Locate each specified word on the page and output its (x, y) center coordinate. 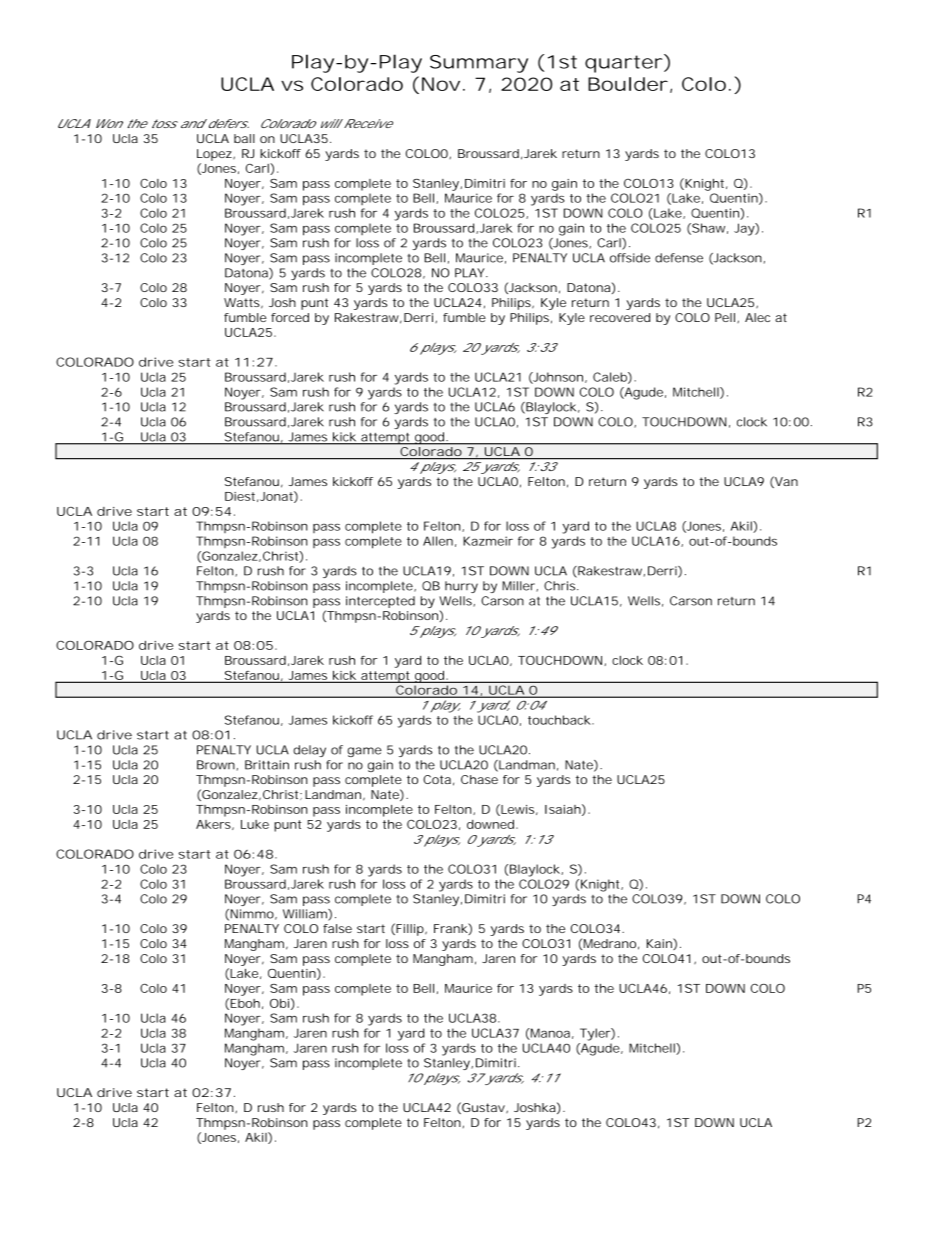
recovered (620, 317)
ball (244, 138)
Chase (479, 779)
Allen (438, 541)
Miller (519, 586)
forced (290, 317)
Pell (725, 317)
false (337, 928)
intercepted (380, 602)
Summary (479, 64)
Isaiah (563, 809)
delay (309, 751)
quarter (623, 64)
